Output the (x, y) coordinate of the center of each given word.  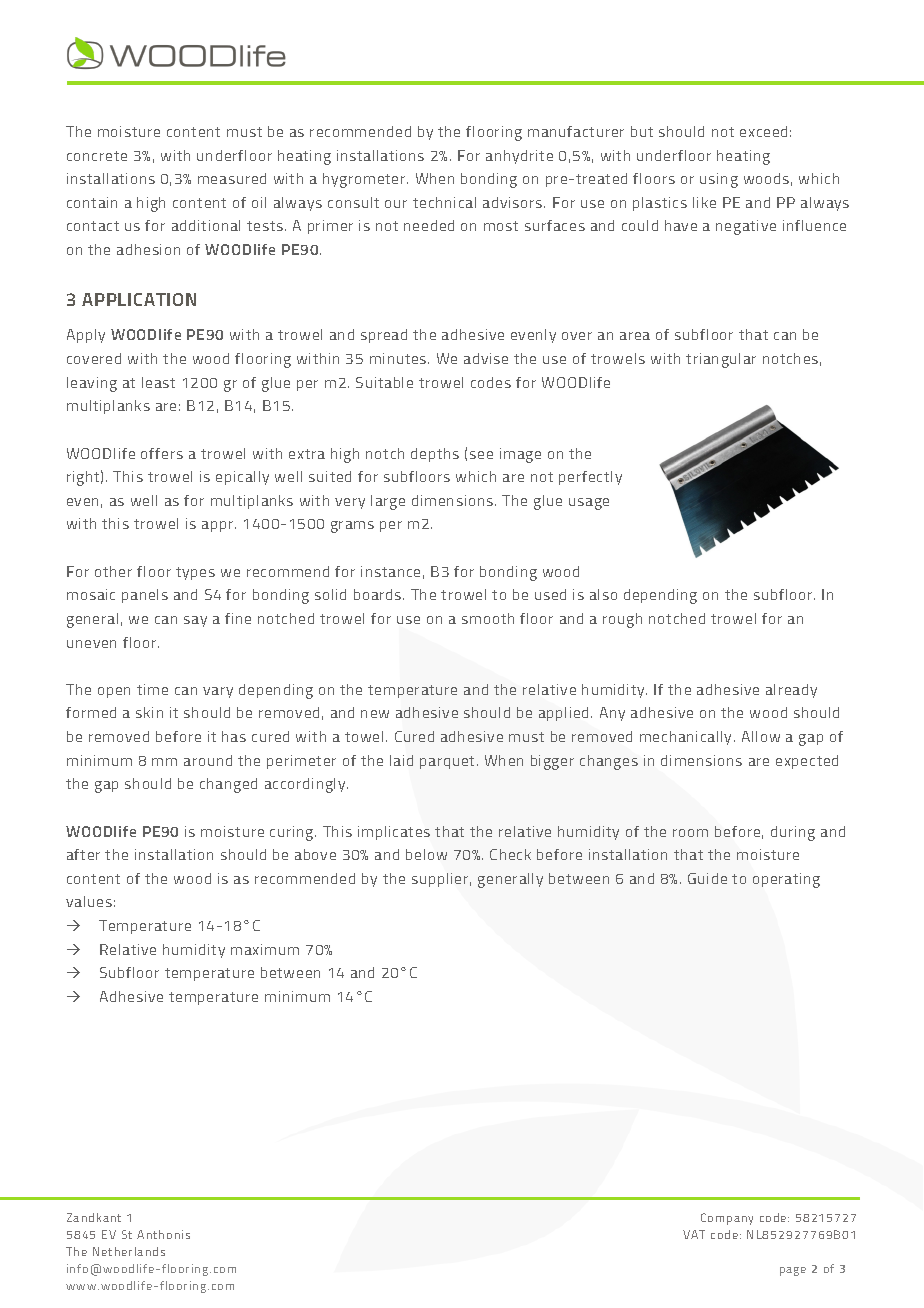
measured (232, 178)
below (426, 854)
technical (444, 202)
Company (727, 1219)
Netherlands (129, 1251)
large (388, 502)
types (195, 573)
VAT (694, 1234)
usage (589, 504)
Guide (707, 878)
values (89, 901)
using (719, 180)
